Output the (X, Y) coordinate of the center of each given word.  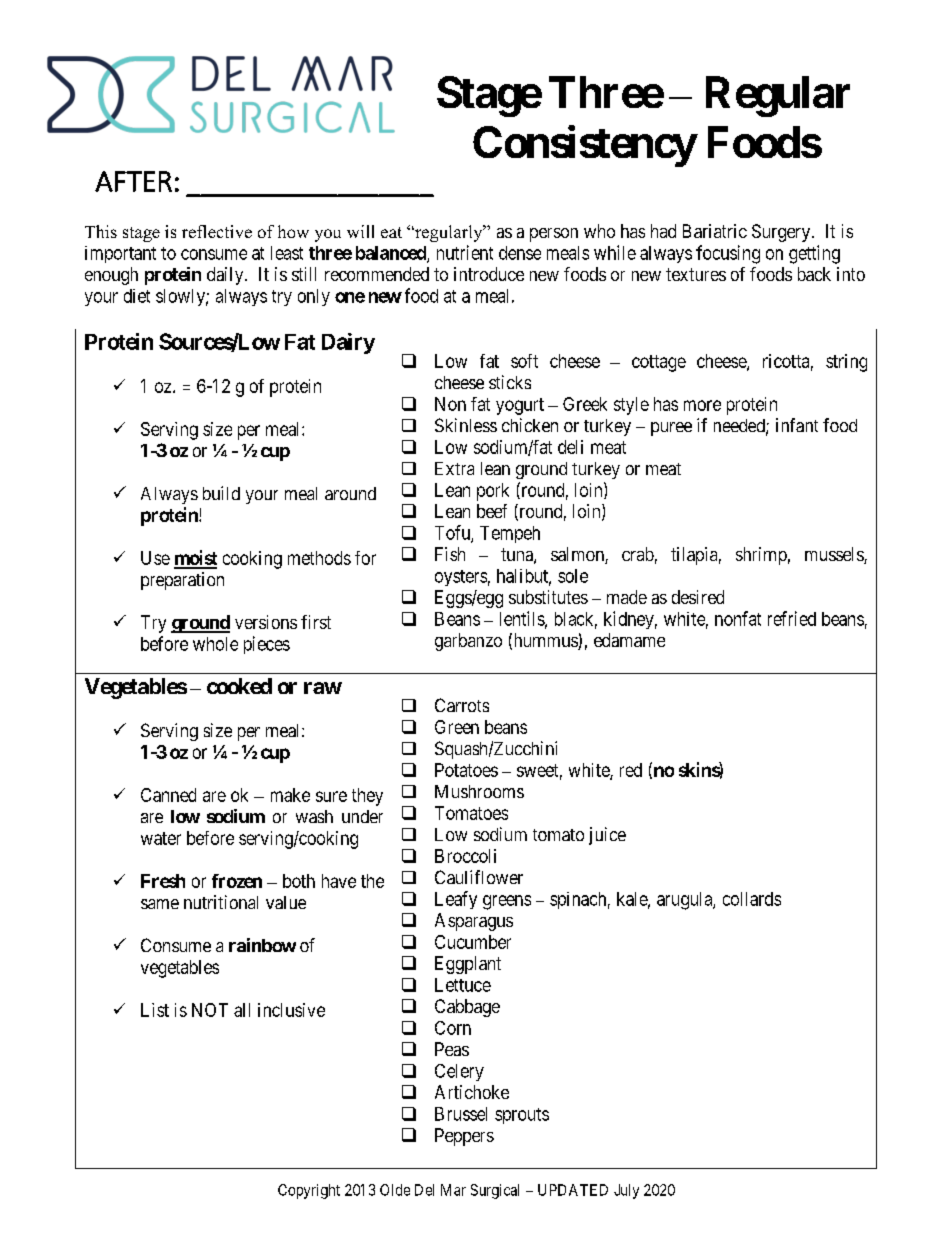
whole (215, 644)
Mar (453, 1190)
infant (797, 425)
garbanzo (468, 642)
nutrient (465, 252)
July (626, 1191)
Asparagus (474, 922)
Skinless (466, 425)
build (221, 493)
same (160, 904)
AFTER (133, 181)
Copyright (309, 1191)
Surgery (782, 233)
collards (752, 899)
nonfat (738, 618)
